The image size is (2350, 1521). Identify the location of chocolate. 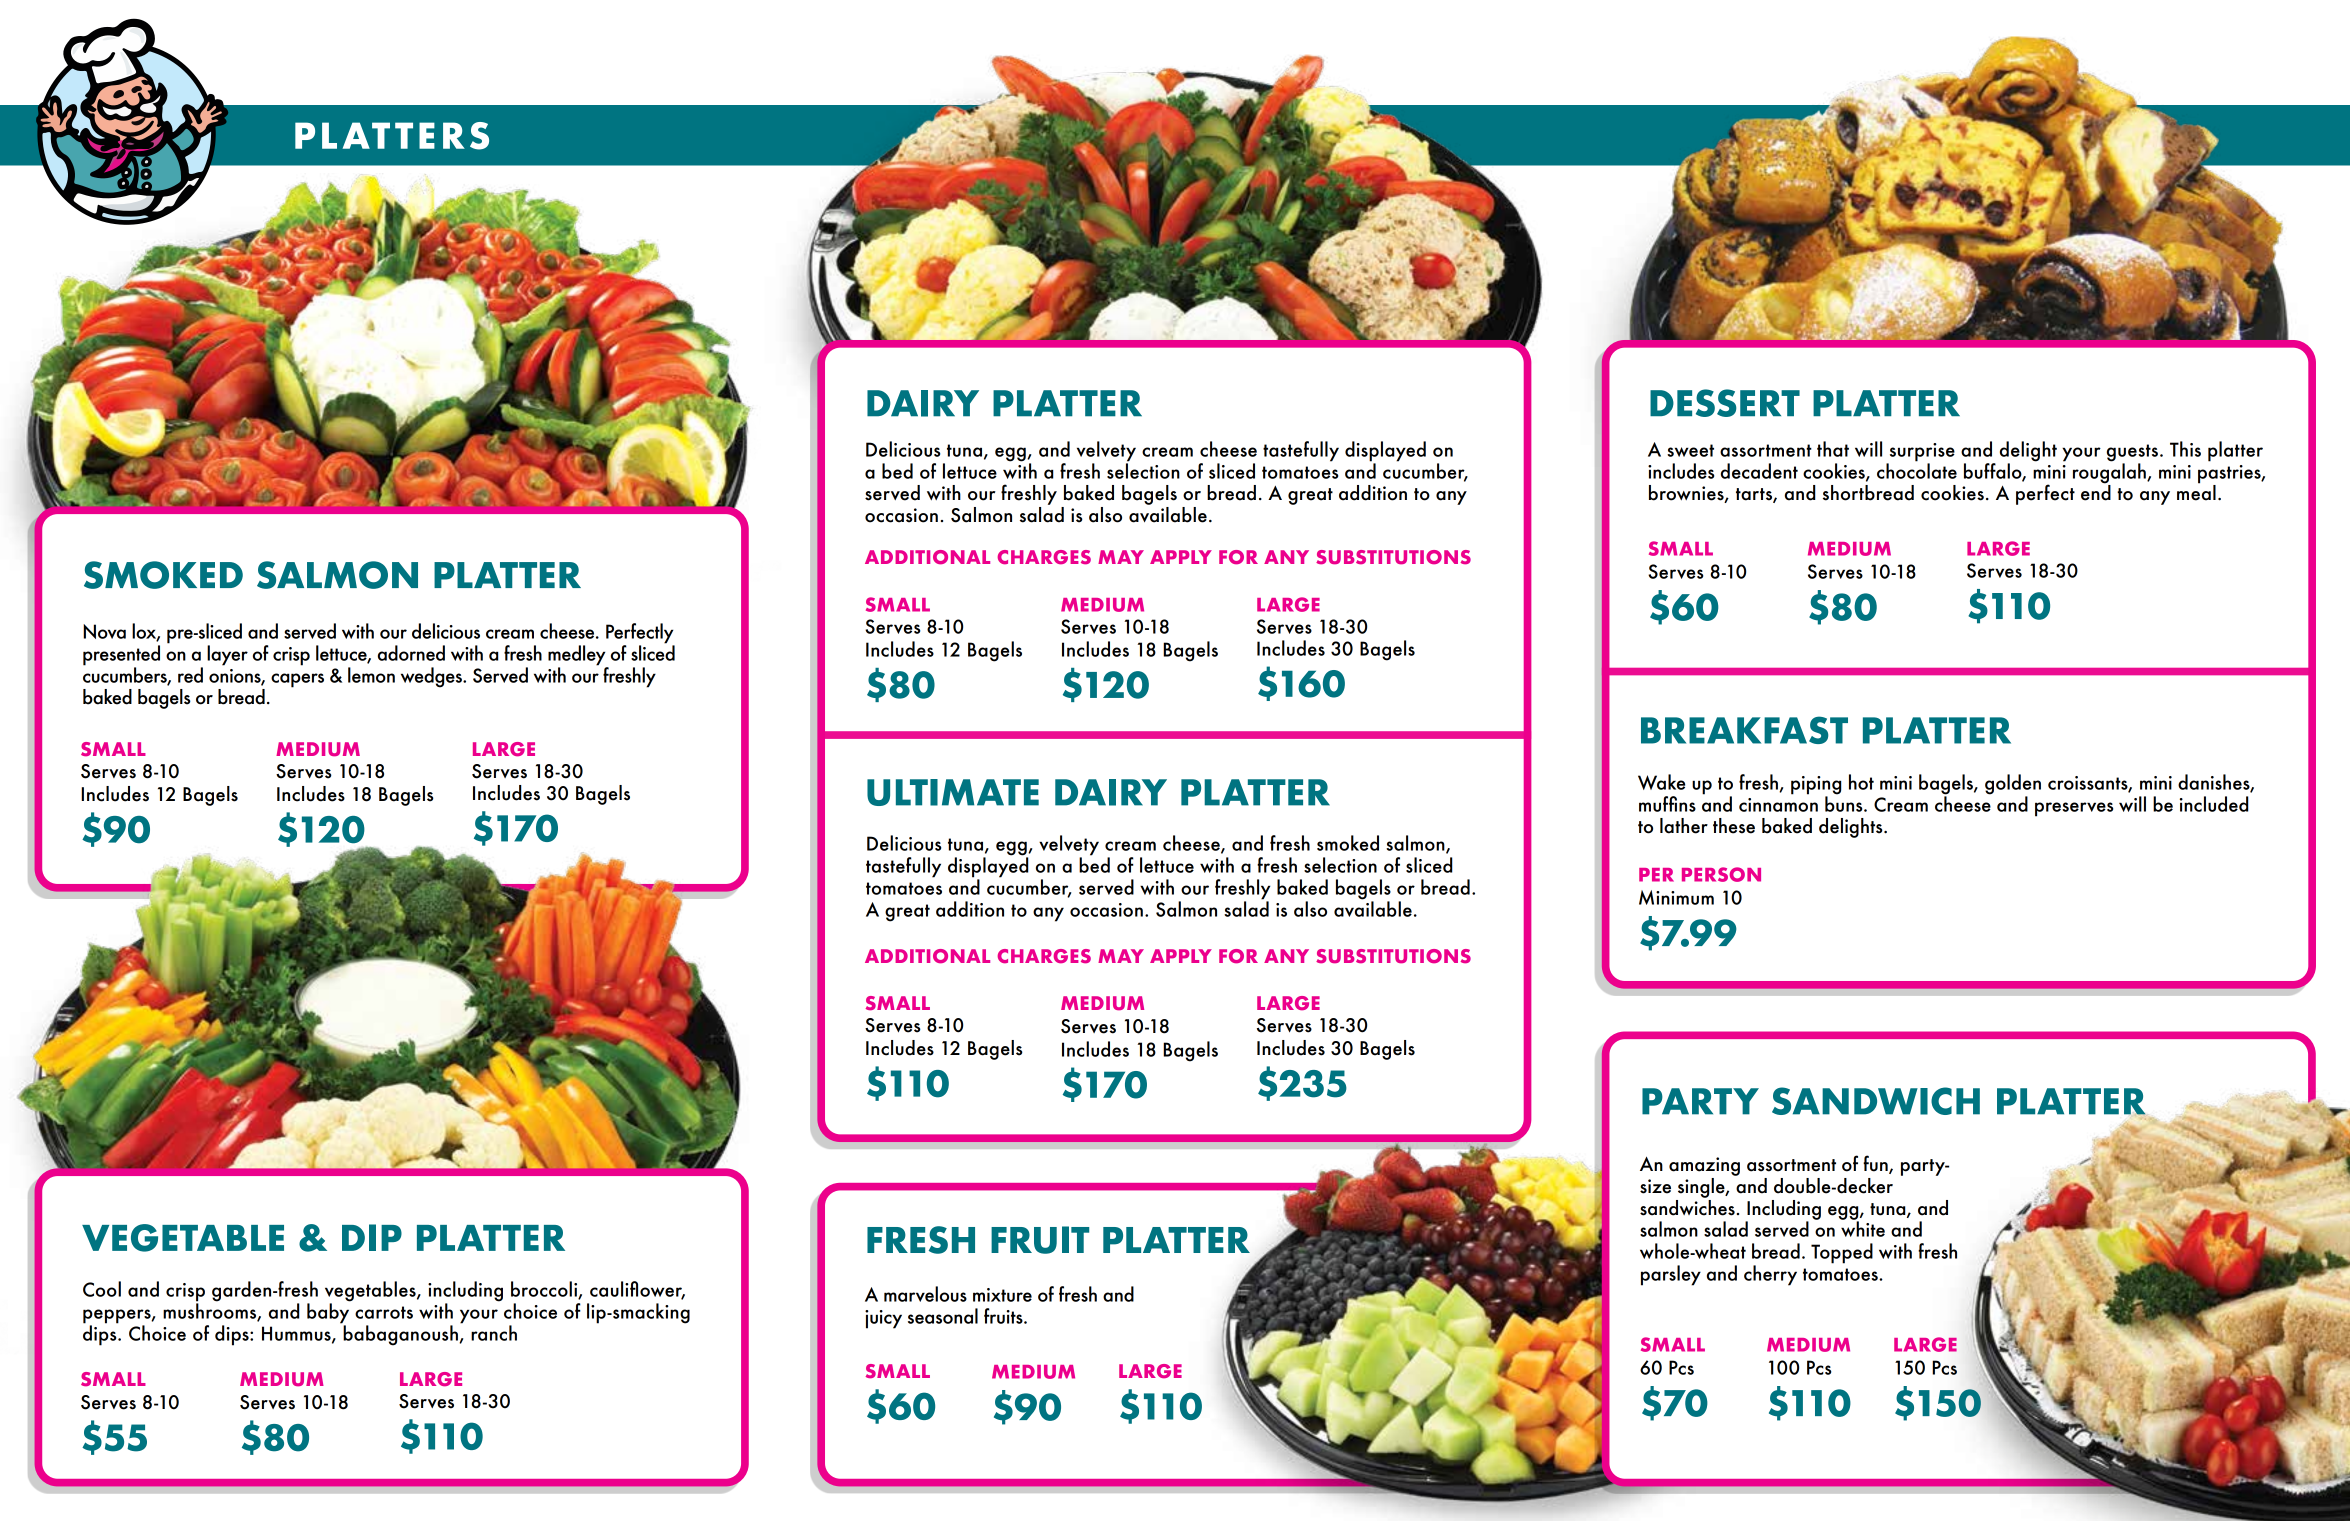
(1917, 470).
